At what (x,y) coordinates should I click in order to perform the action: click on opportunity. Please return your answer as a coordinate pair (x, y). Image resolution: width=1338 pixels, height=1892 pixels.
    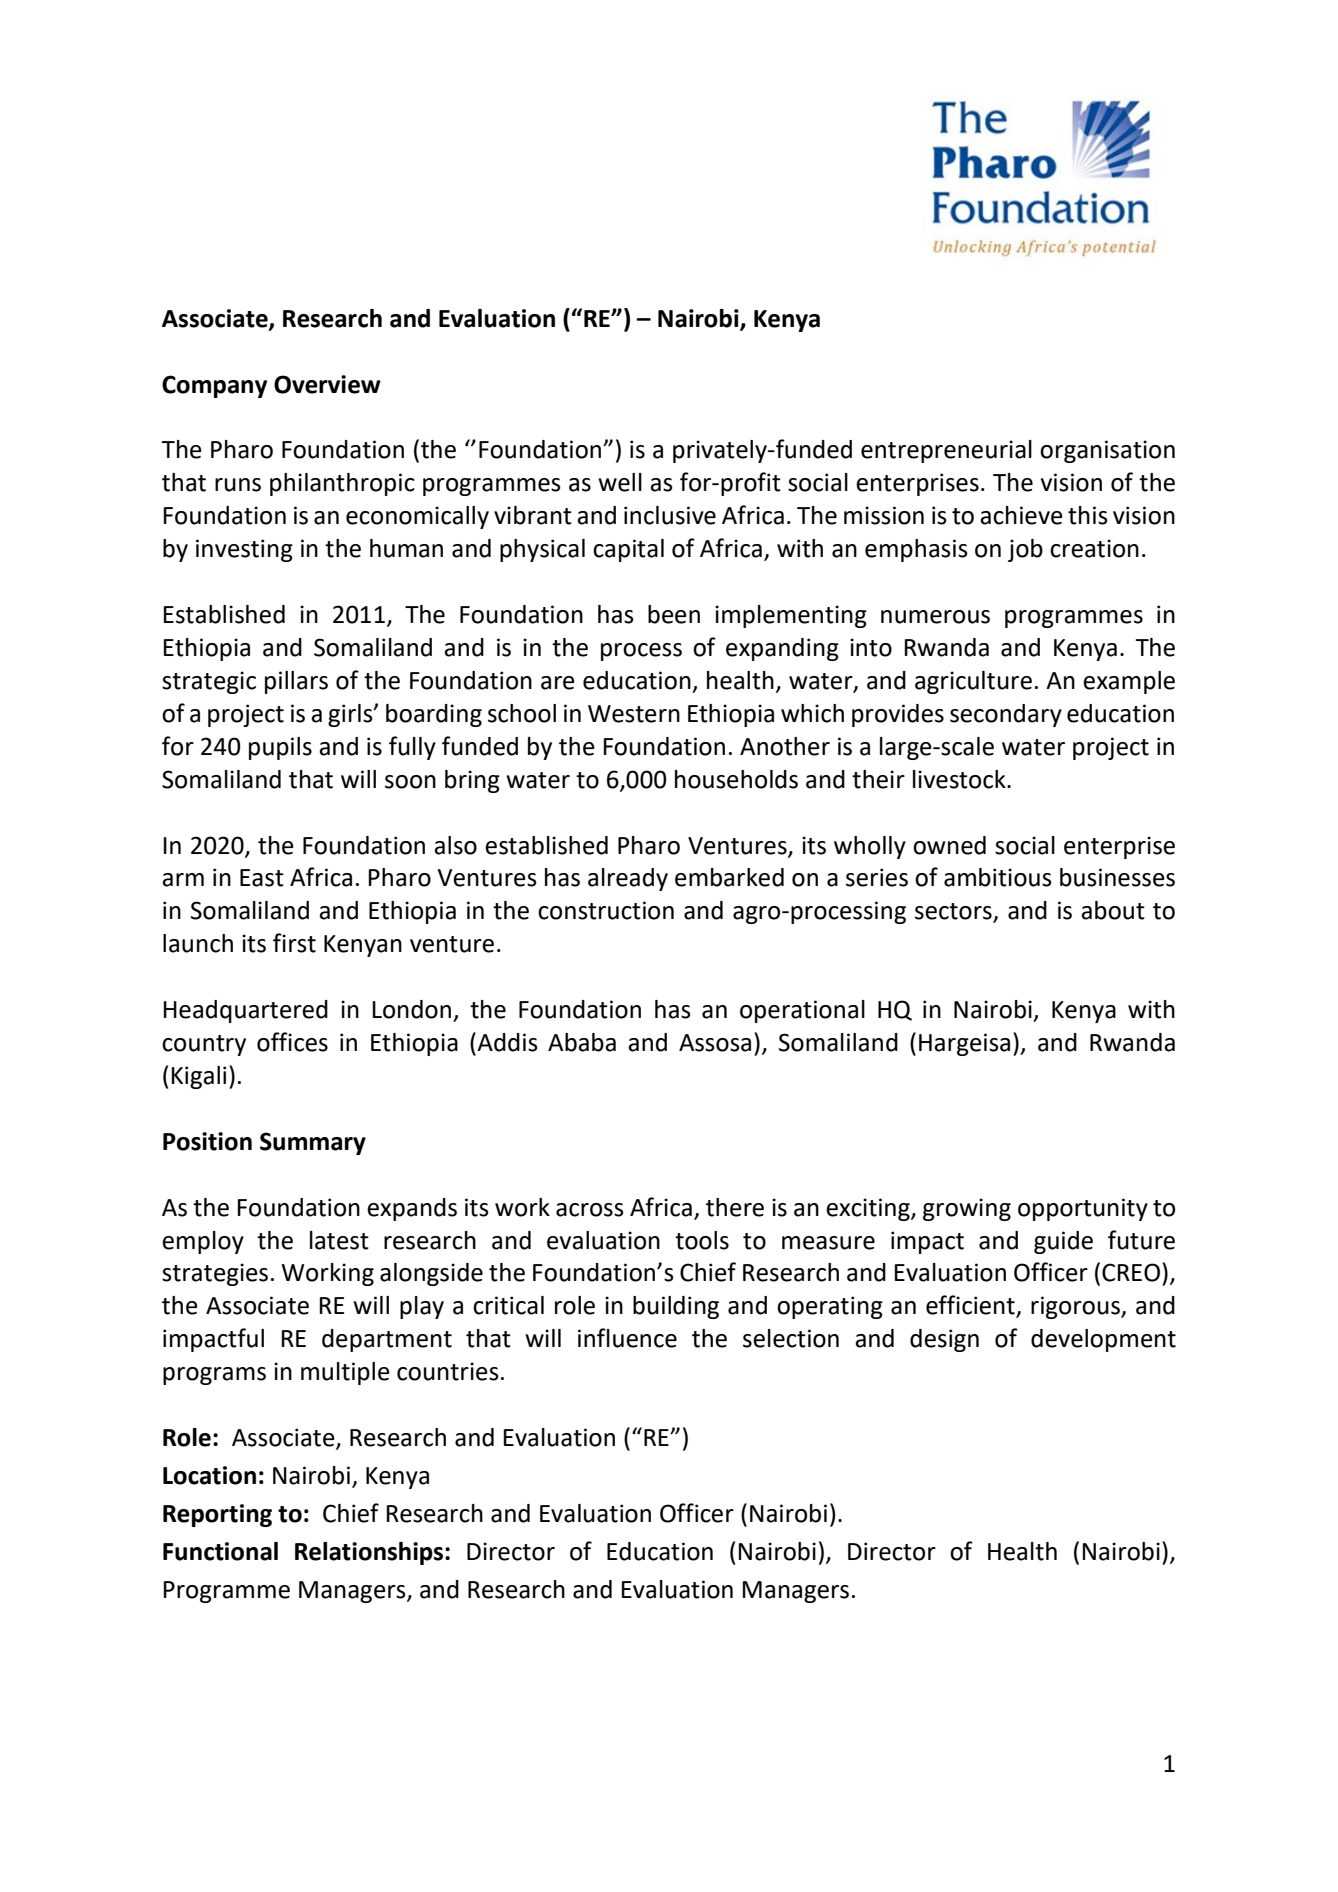
    Looking at the image, I should click on (1083, 1209).
